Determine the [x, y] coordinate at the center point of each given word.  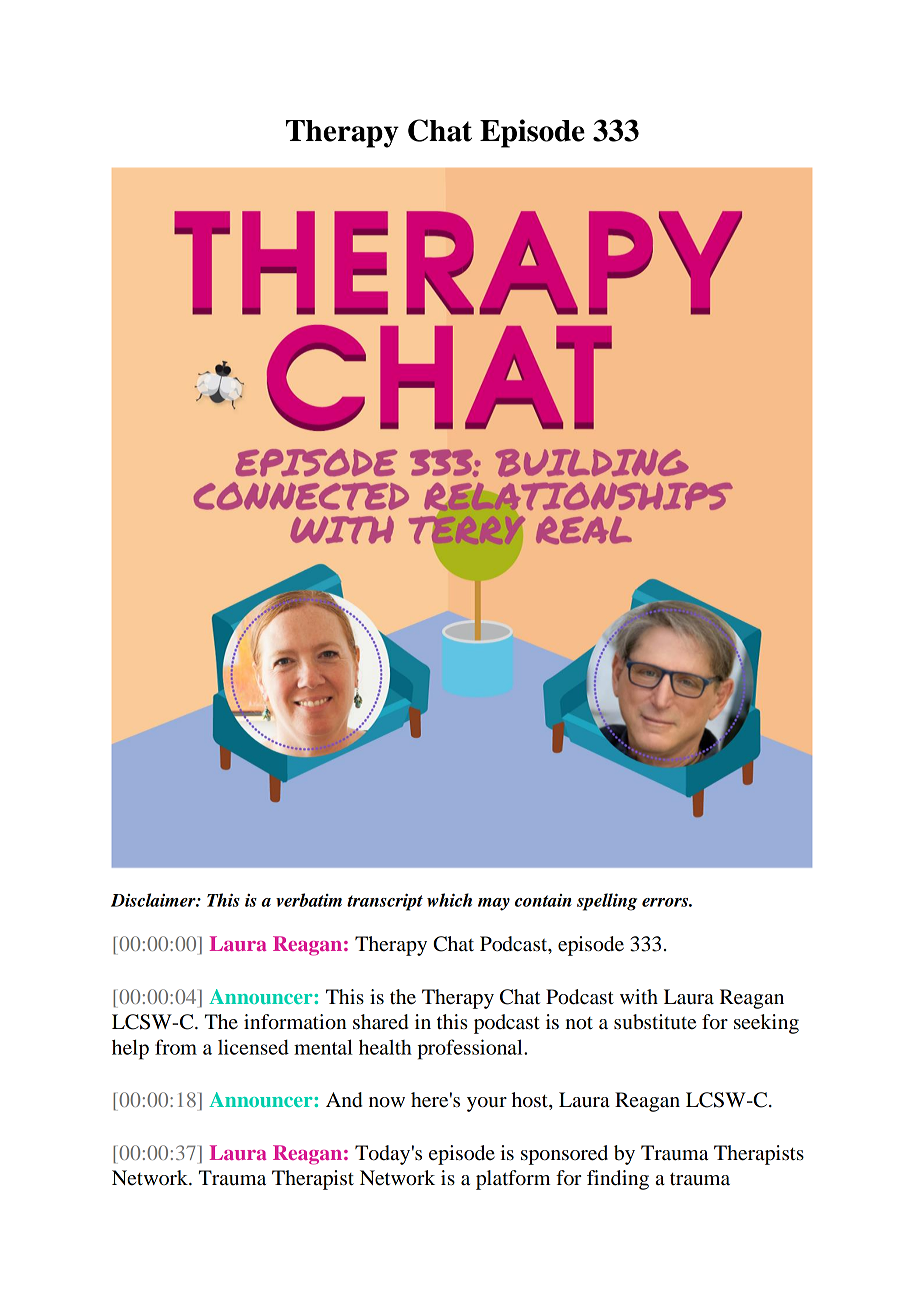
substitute [655, 1022]
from [176, 1047]
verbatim [309, 900]
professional [471, 1049]
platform [513, 1180]
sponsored [564, 1155]
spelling [607, 902]
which [449, 900]
